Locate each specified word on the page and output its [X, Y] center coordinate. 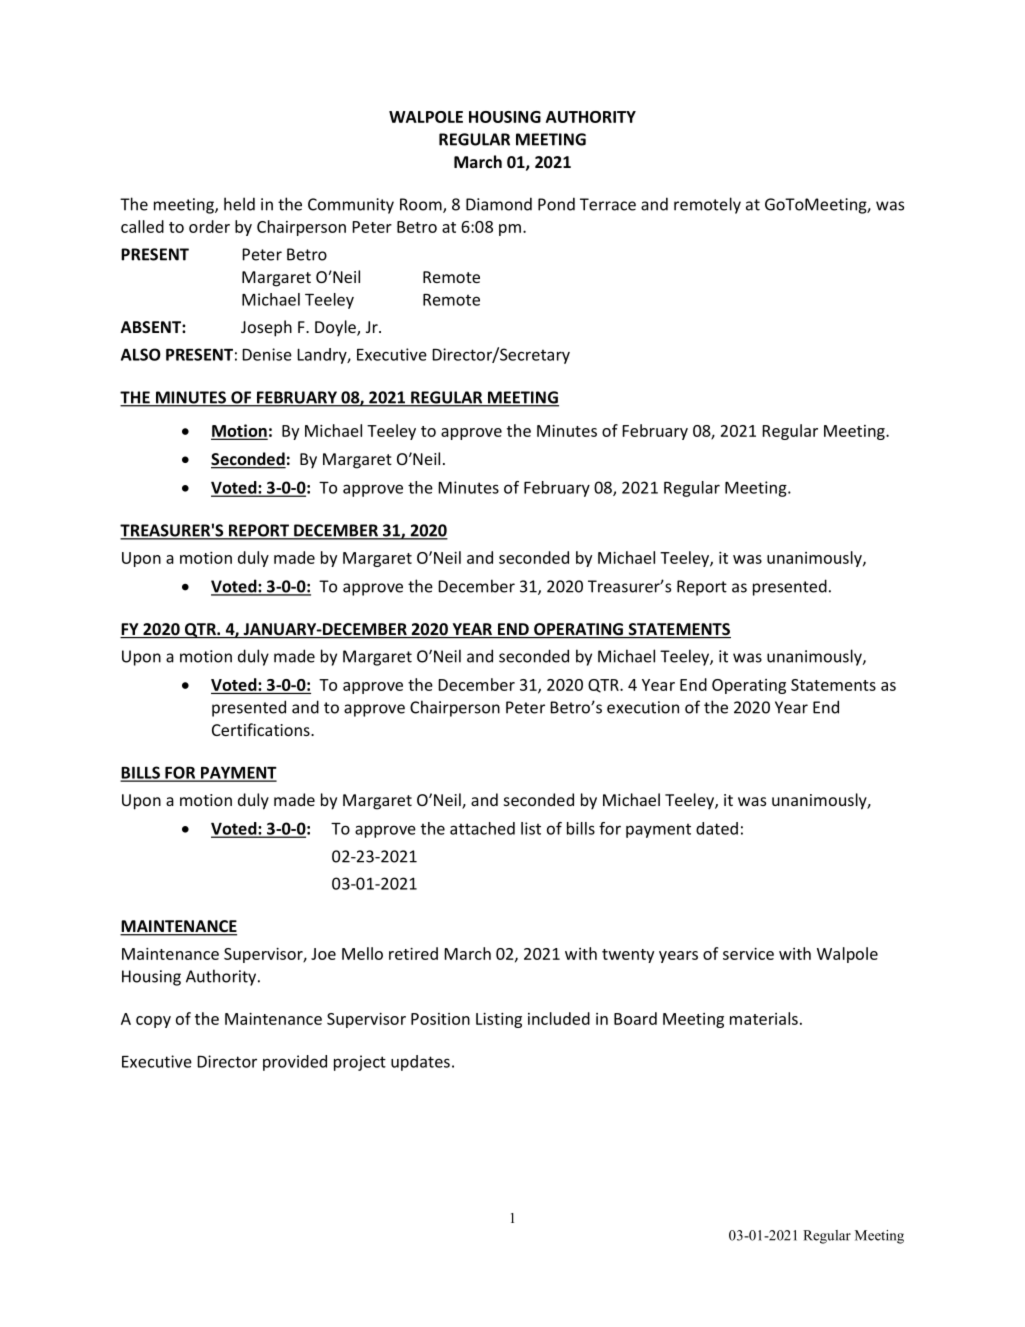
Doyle [336, 328]
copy [153, 1022]
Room [422, 205]
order [209, 226]
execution [643, 707]
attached [482, 828]
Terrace [608, 204]
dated [717, 828]
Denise [267, 354]
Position [440, 1019]
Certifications [262, 729]
